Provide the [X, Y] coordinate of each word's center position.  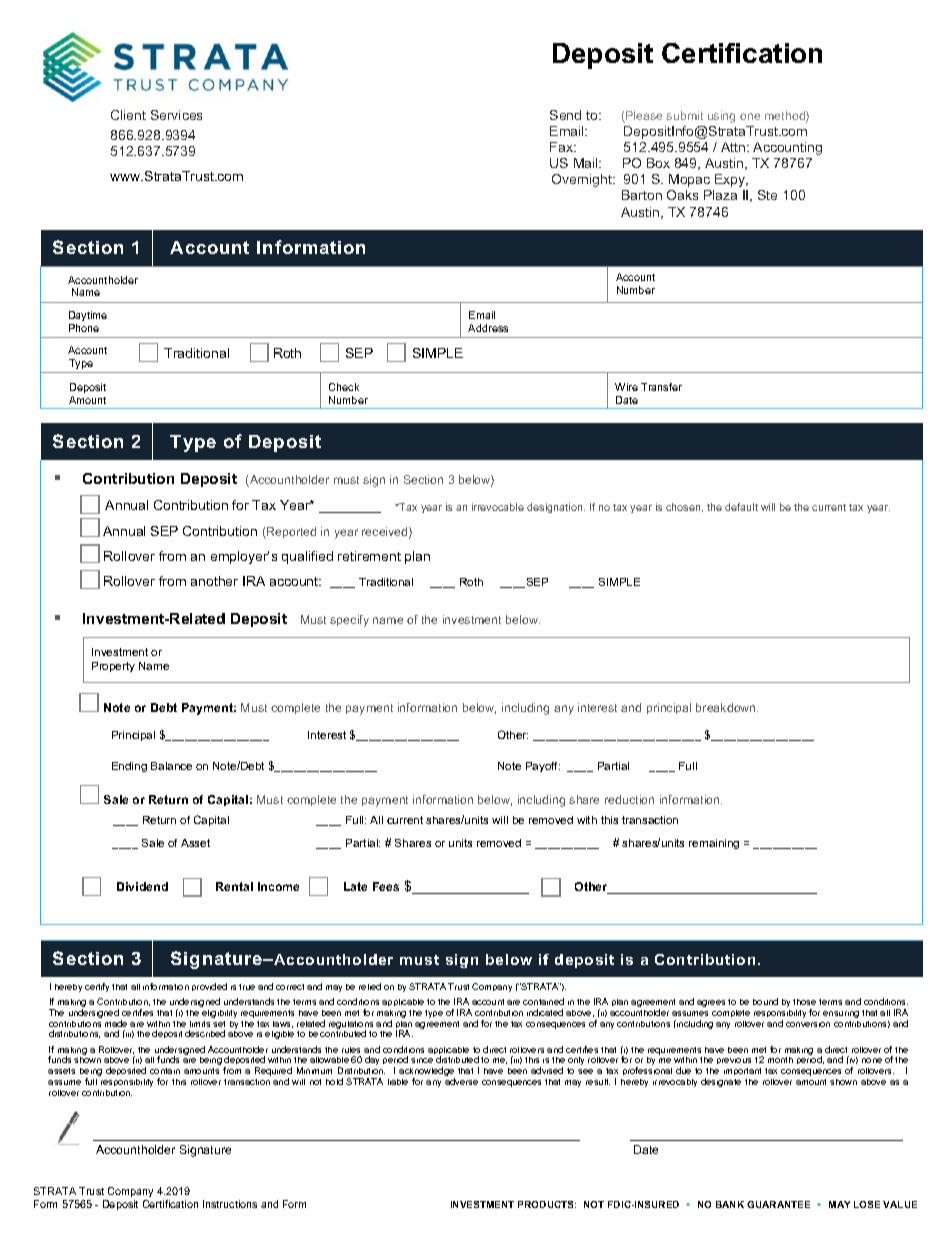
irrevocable [498, 507]
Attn [734, 147]
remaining [714, 844]
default [741, 507]
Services [176, 115]
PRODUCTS [547, 1204]
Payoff [543, 767]
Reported [290, 533]
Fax [563, 147]
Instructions [230, 1204]
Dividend [142, 886]
